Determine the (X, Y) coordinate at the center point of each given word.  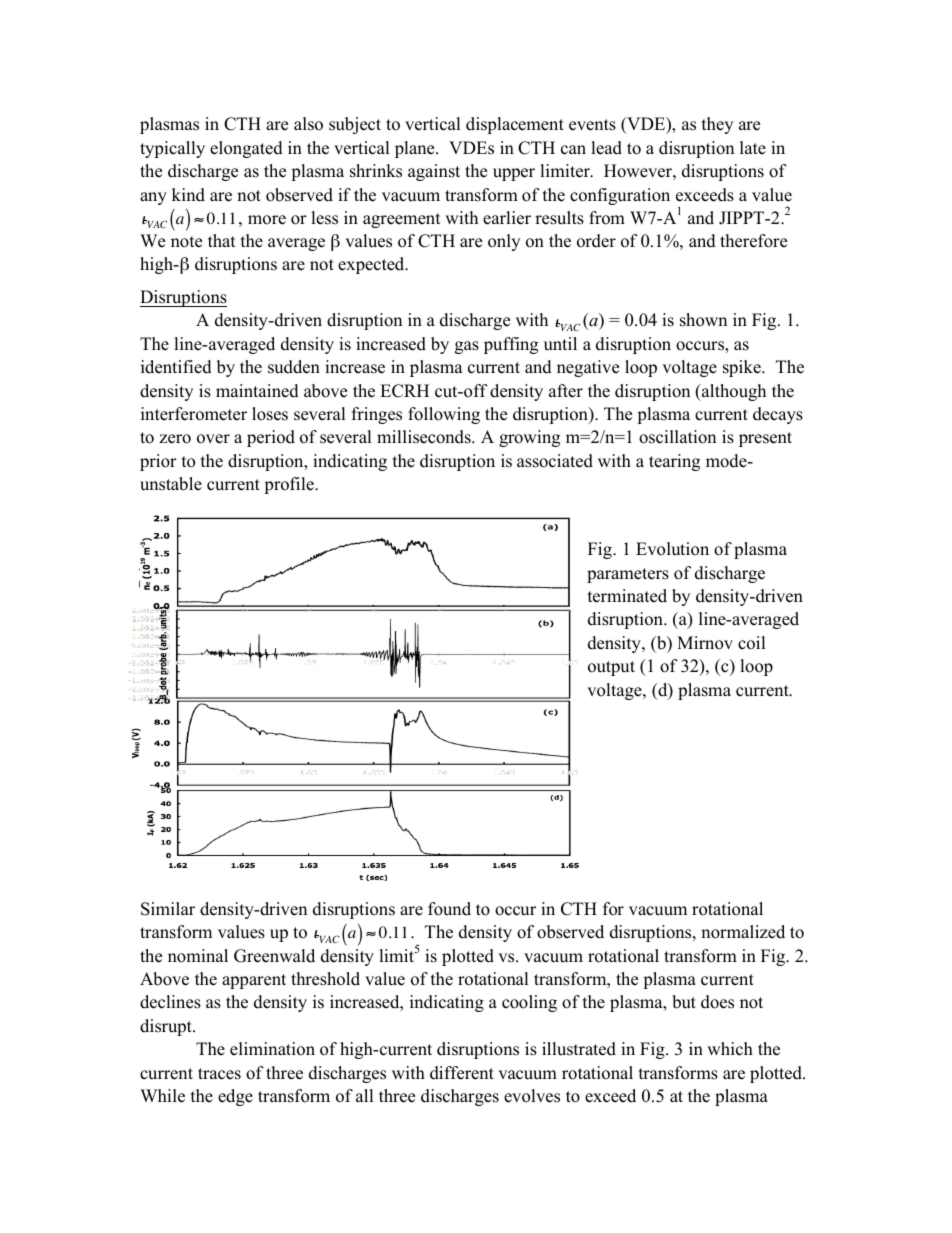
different (462, 1073)
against (434, 172)
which (730, 1049)
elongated (246, 149)
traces (219, 1074)
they (717, 125)
